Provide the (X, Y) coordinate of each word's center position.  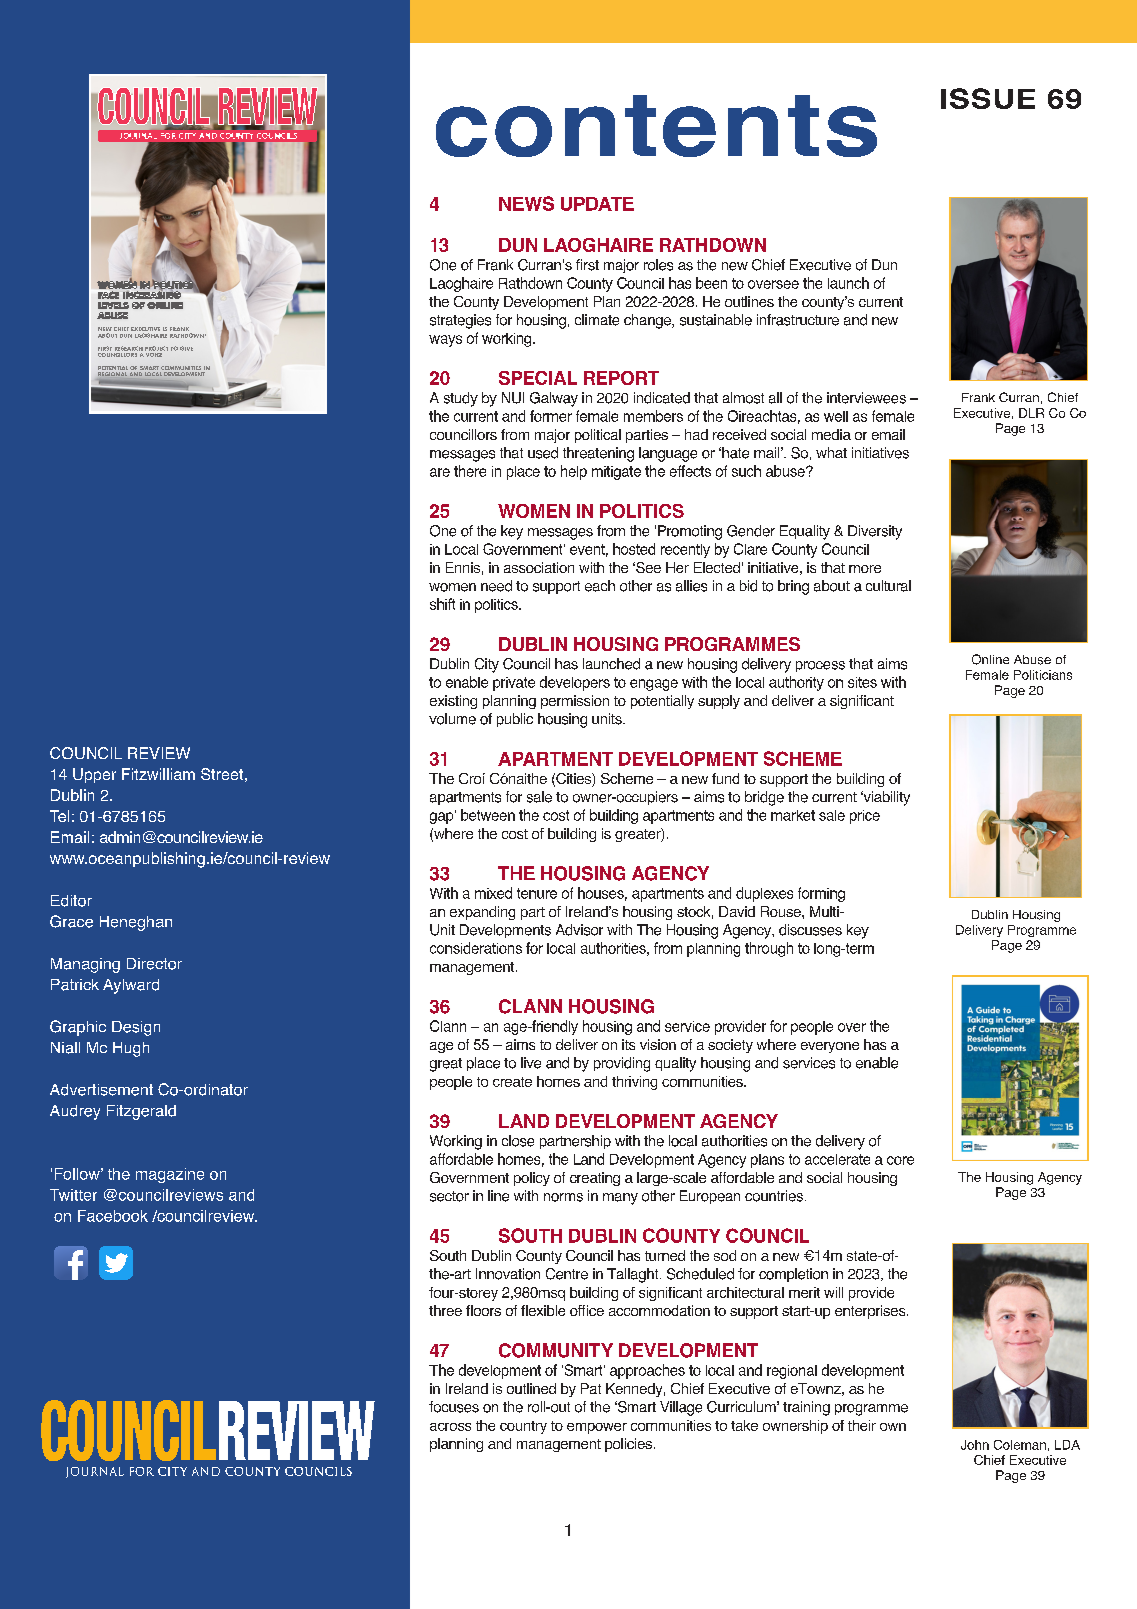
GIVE (186, 348)
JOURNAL (95, 1472)
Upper (94, 775)
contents (656, 126)
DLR (1031, 413)
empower (597, 1428)
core (900, 1160)
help (574, 472)
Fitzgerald (141, 1112)
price (865, 817)
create (512, 1082)
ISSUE (988, 98)
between (488, 815)
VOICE (155, 353)
